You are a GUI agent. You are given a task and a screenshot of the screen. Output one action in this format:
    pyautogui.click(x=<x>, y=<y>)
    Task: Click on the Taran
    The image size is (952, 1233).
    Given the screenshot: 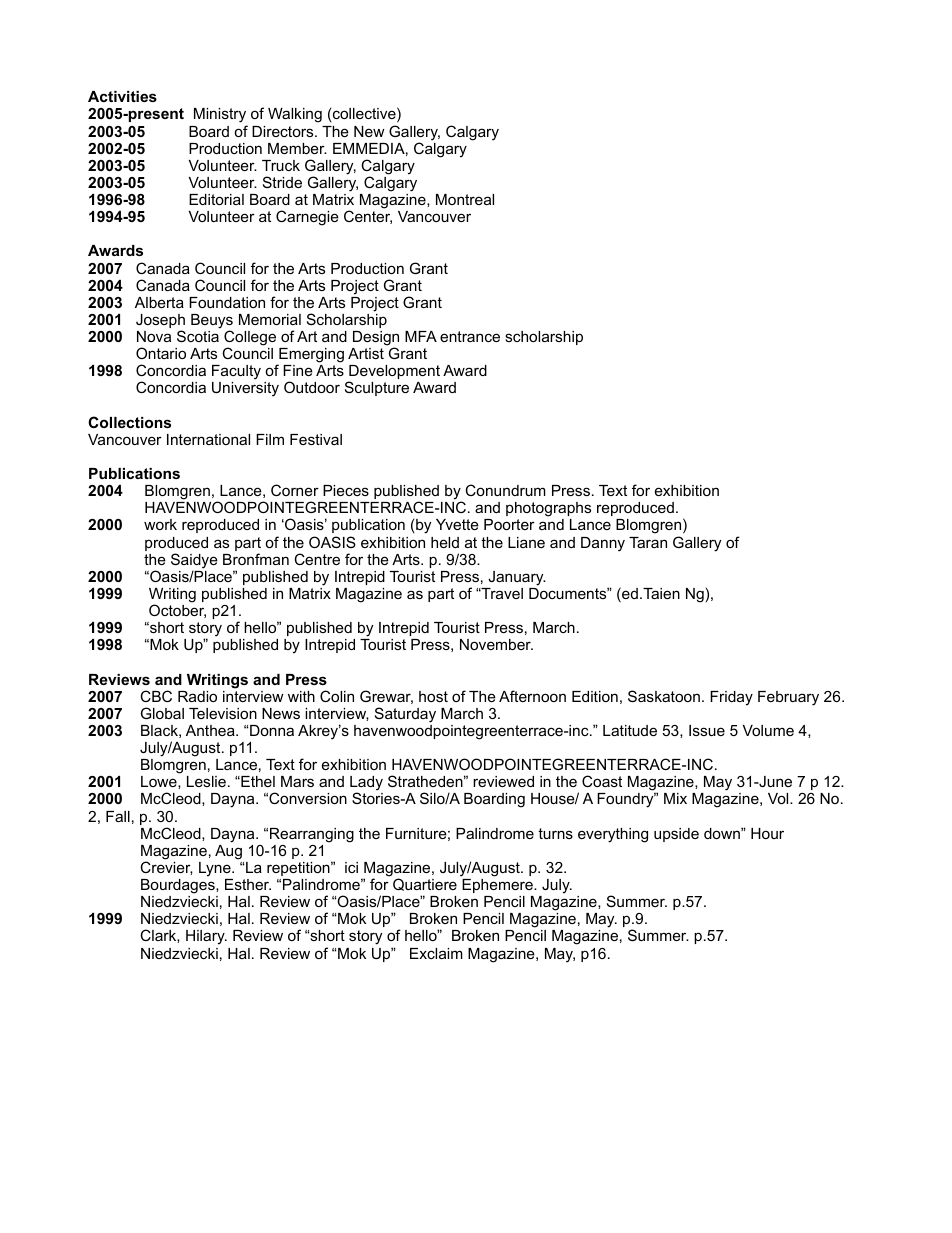 What is the action you would take?
    pyautogui.click(x=648, y=542)
